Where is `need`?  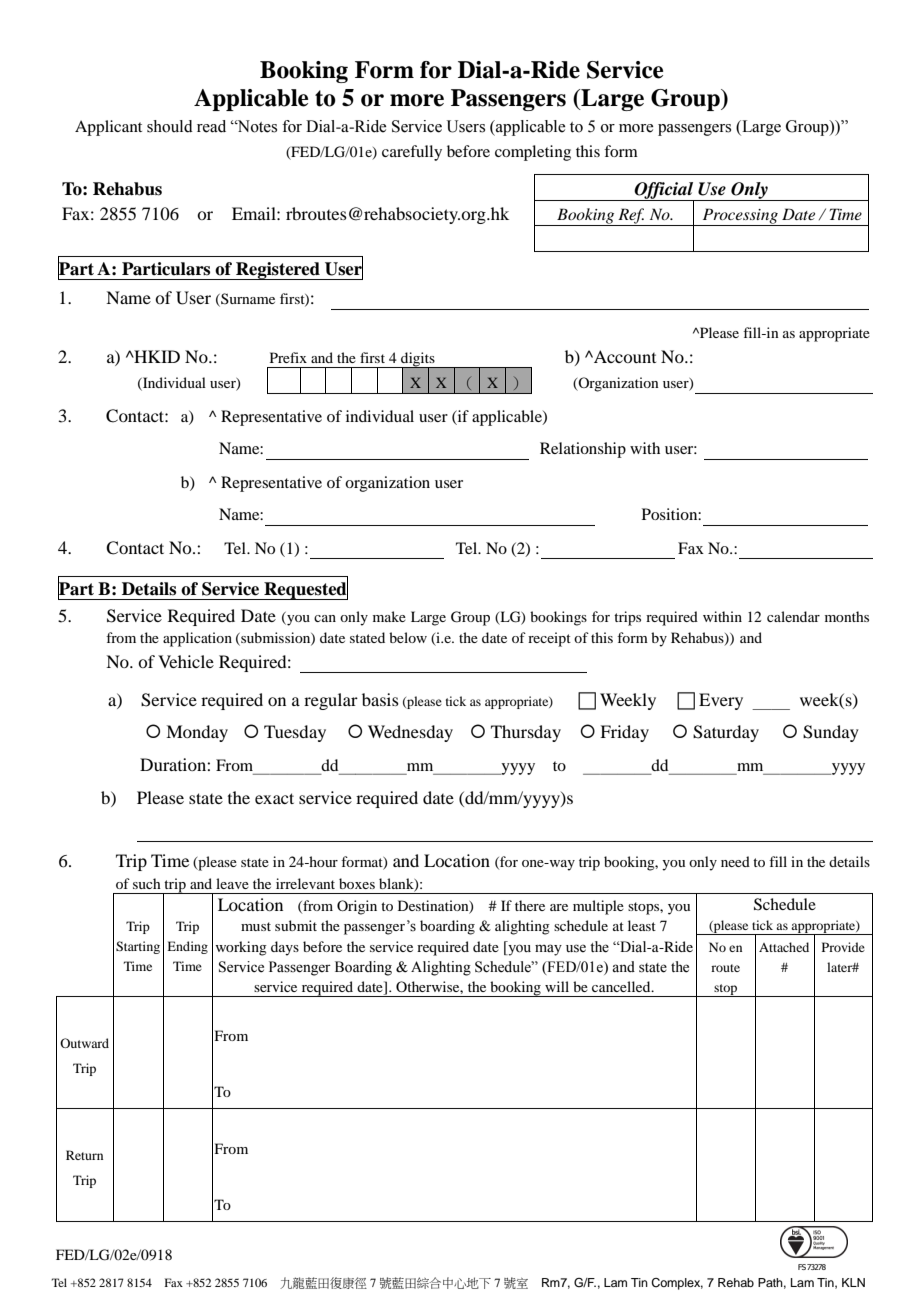
need is located at coordinates (735, 861).
